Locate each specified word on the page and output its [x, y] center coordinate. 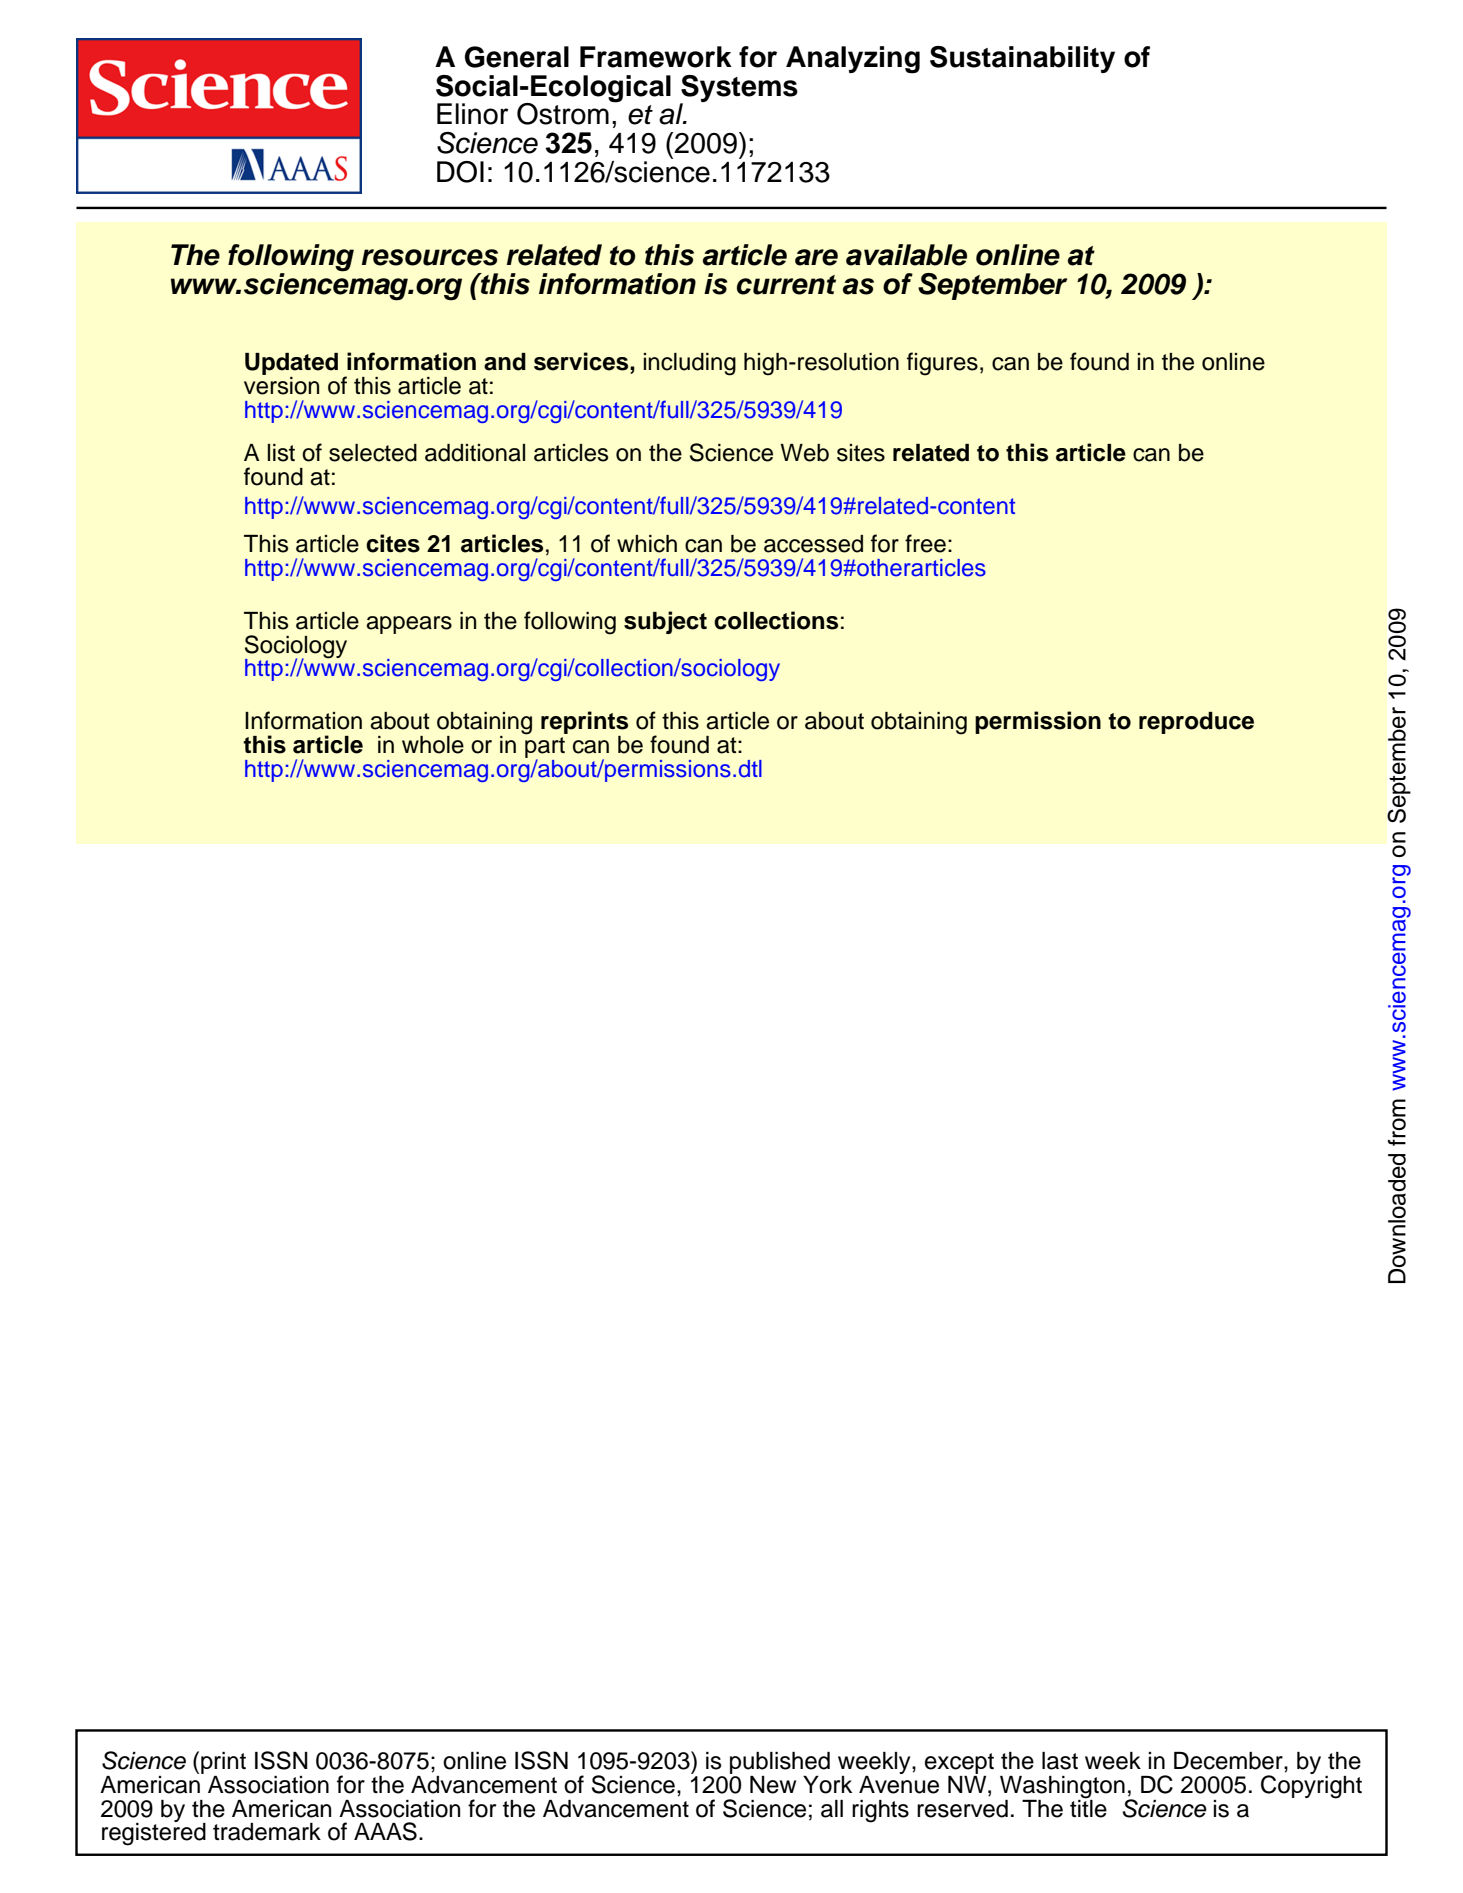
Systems [739, 89]
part [545, 747]
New [773, 1785]
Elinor [472, 114]
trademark [267, 1832]
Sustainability [1022, 59]
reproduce [1196, 723]
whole [433, 745]
